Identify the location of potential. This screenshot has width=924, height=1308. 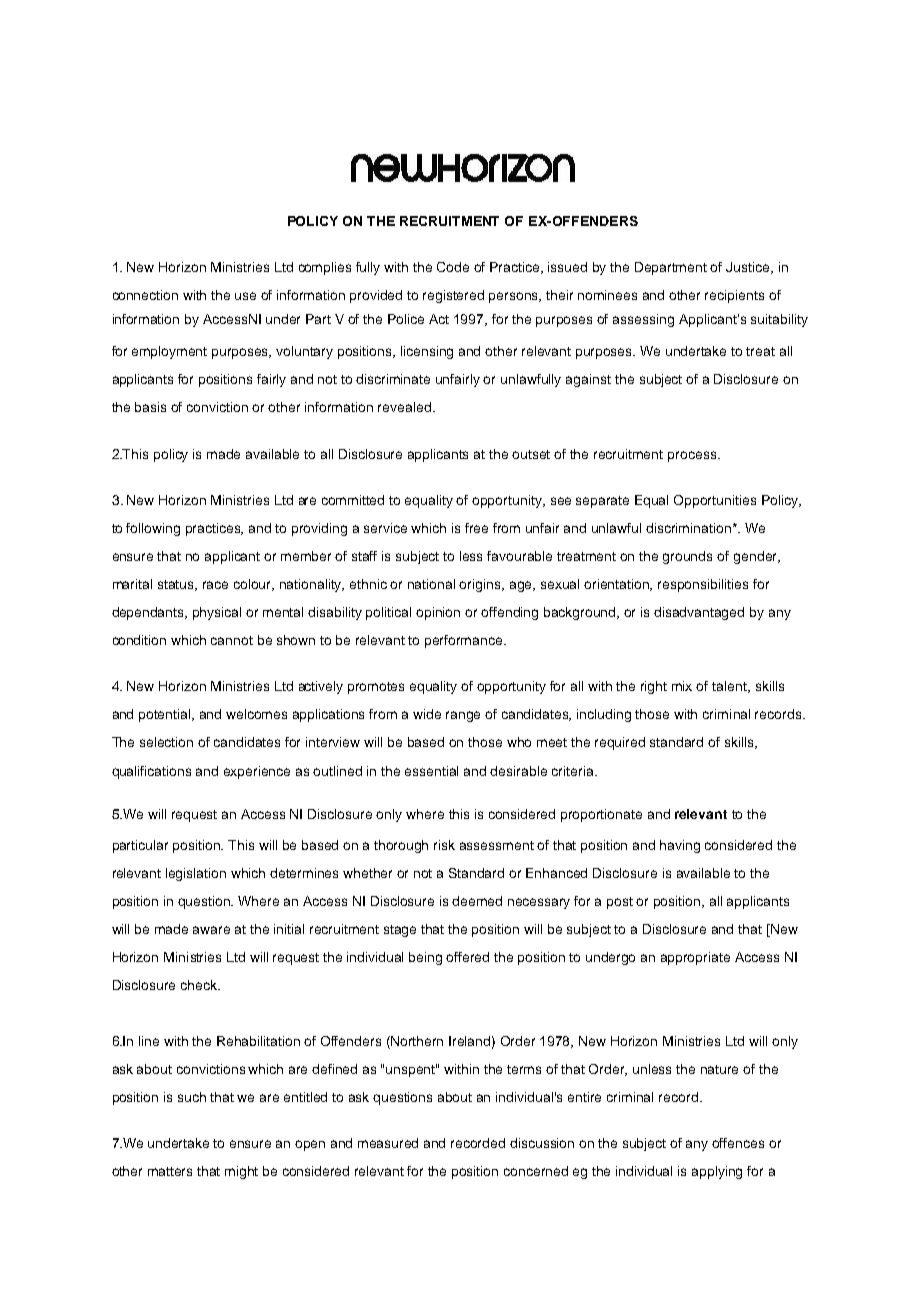
(166, 715).
